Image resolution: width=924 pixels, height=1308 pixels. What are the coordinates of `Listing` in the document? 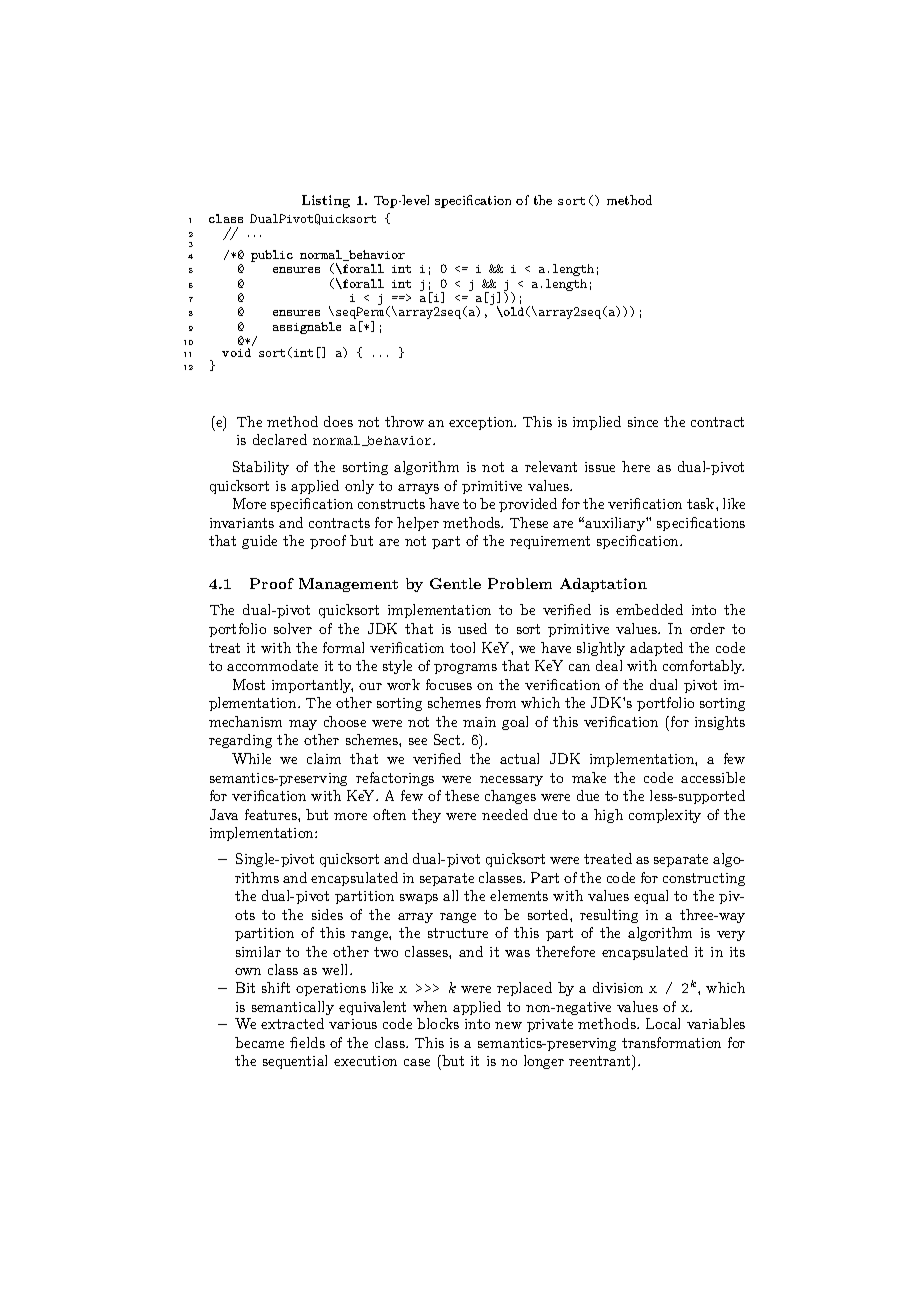 It's located at (326, 201).
